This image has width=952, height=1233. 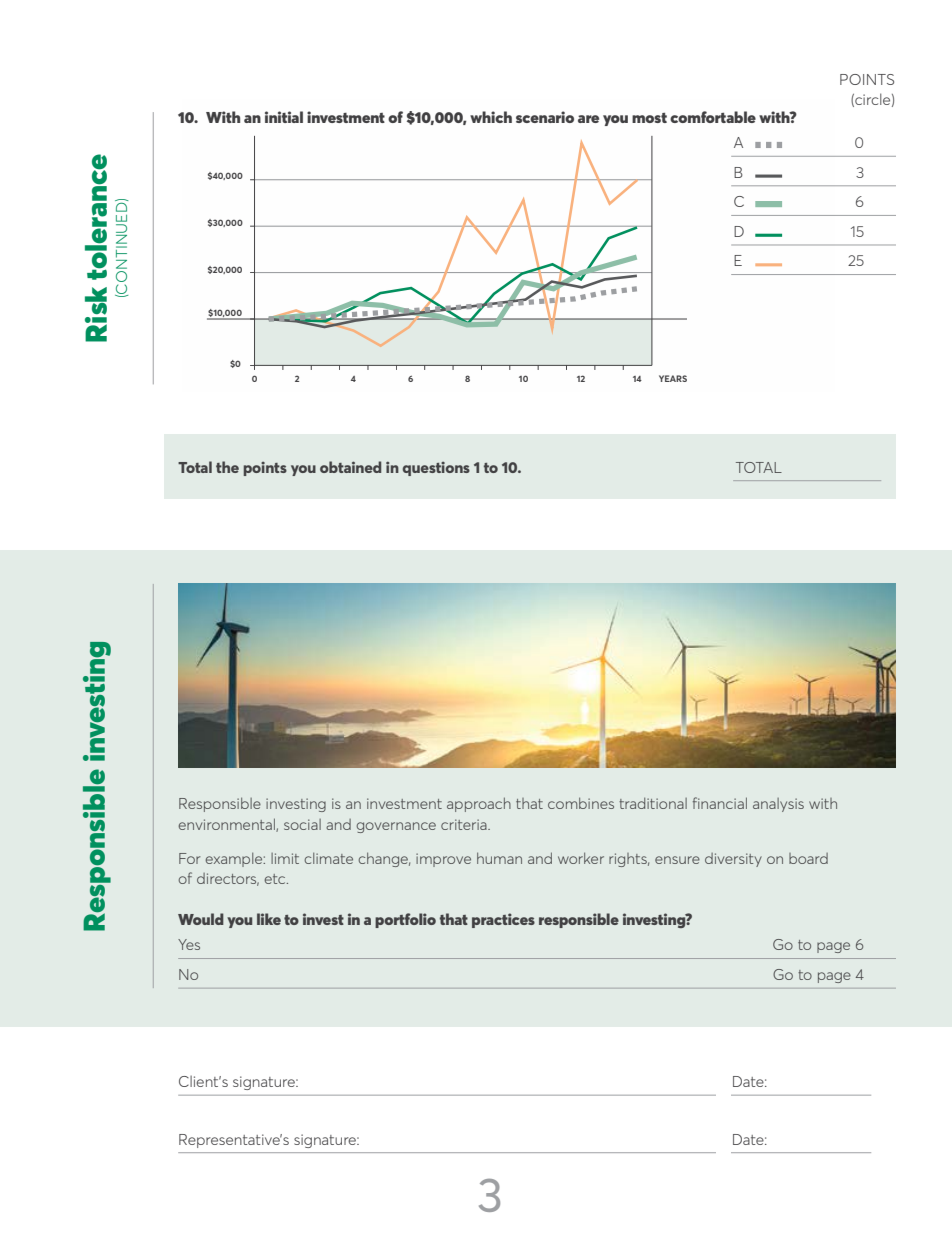 What do you see at coordinates (491, 117) in the image?
I see `which` at bounding box center [491, 117].
